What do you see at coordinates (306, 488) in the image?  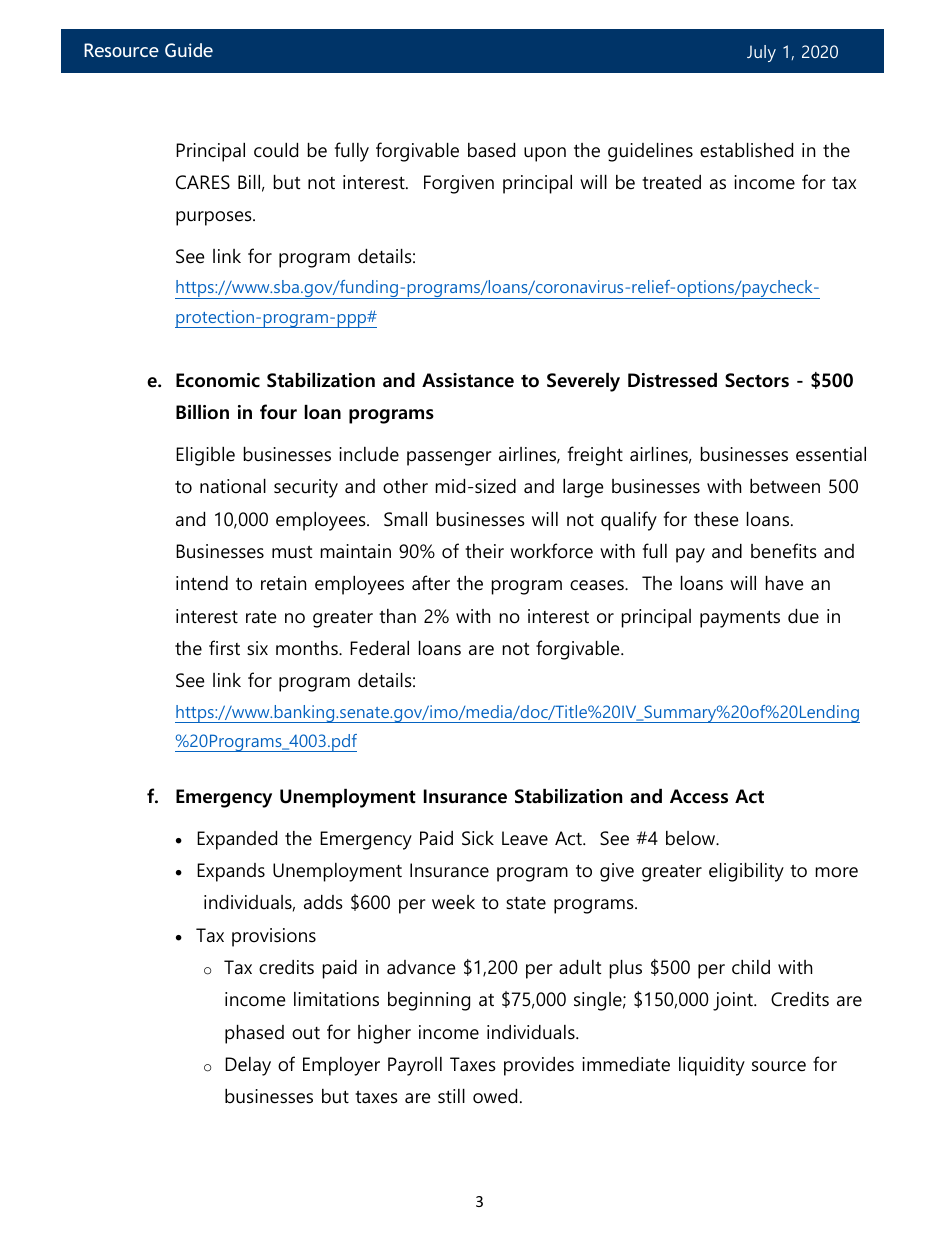 I see `security` at bounding box center [306, 488].
